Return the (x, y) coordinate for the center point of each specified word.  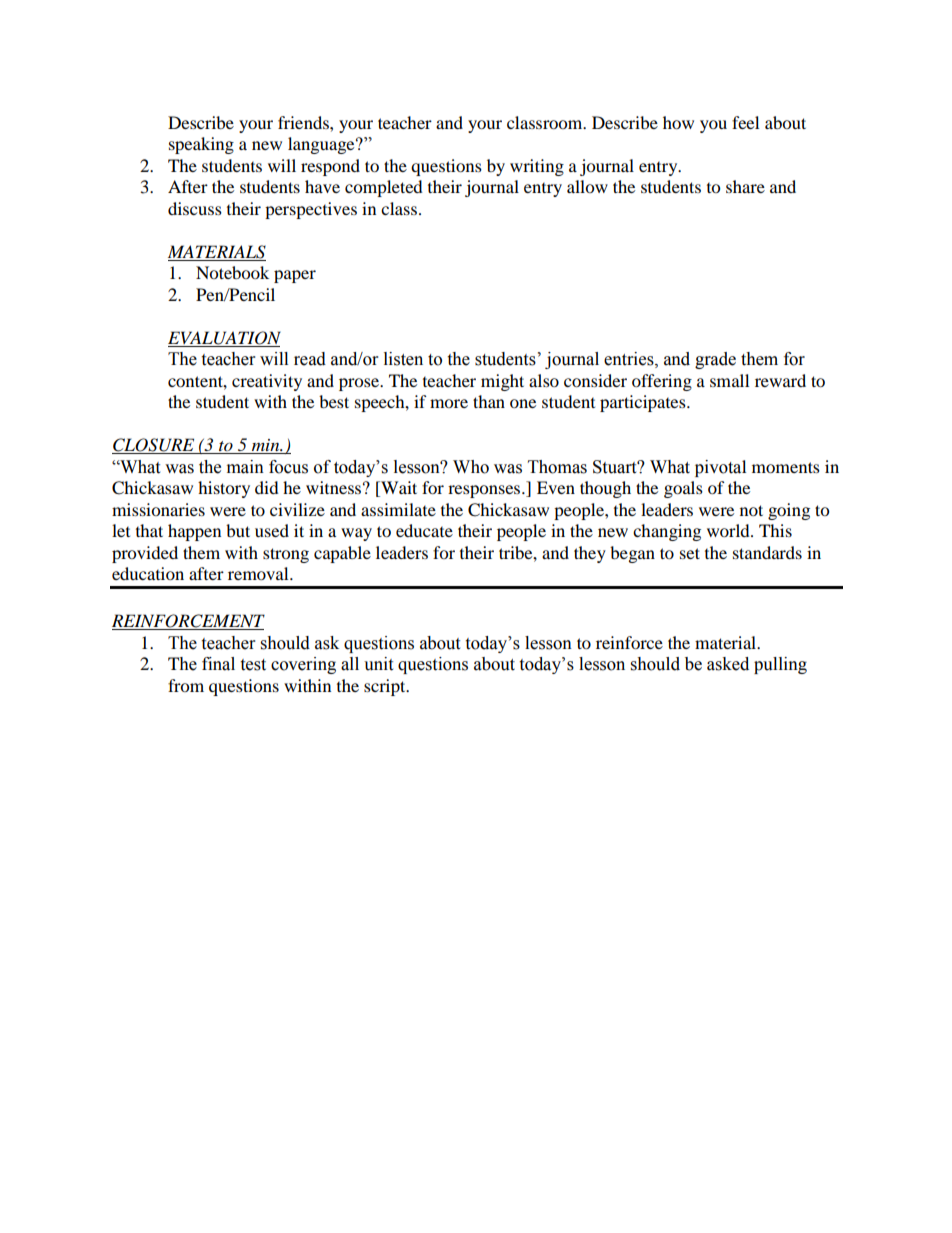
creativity (267, 382)
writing (537, 167)
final (218, 664)
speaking (201, 145)
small (729, 380)
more (449, 403)
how (678, 122)
